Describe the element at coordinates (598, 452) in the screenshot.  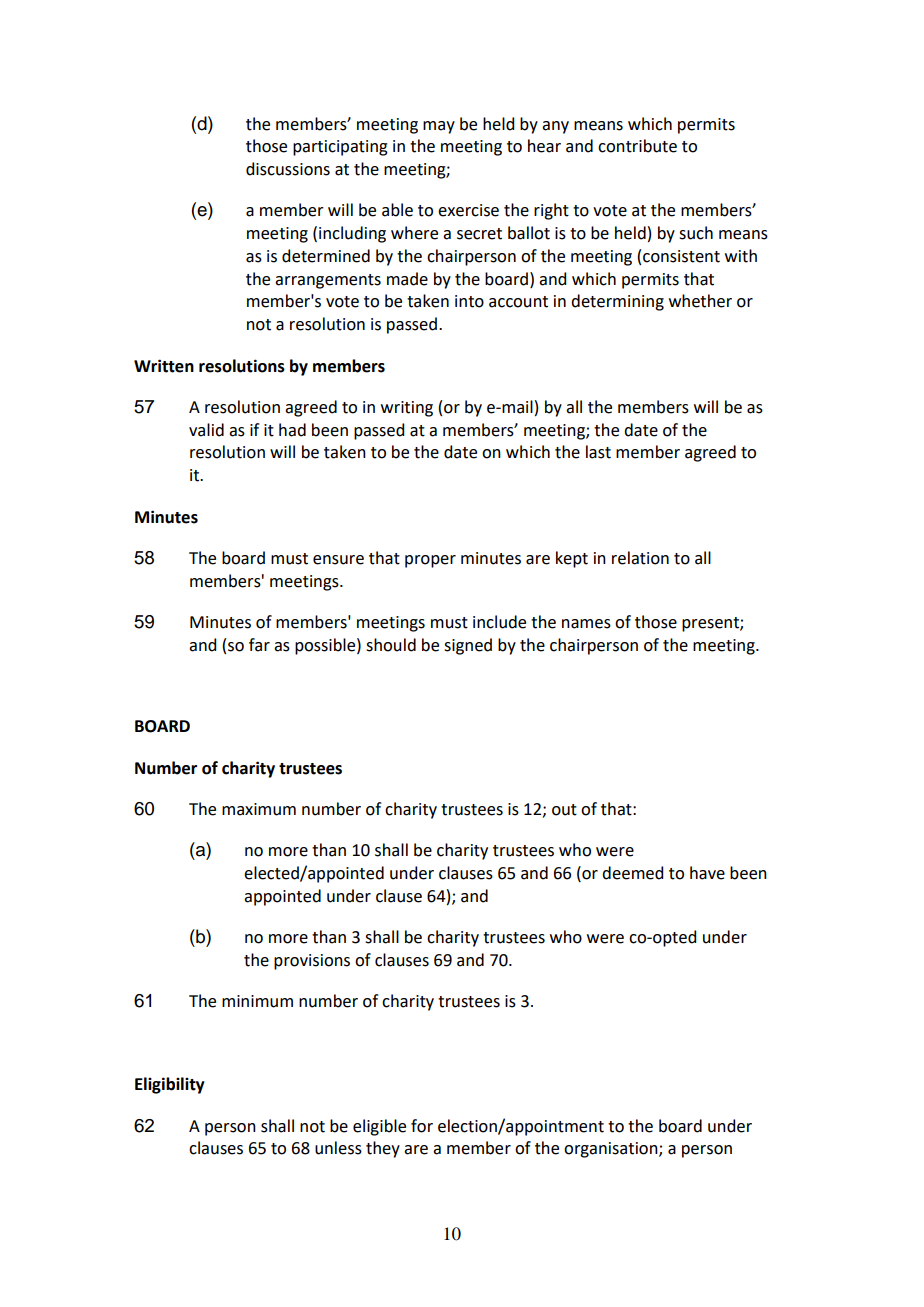
I see `last` at that location.
